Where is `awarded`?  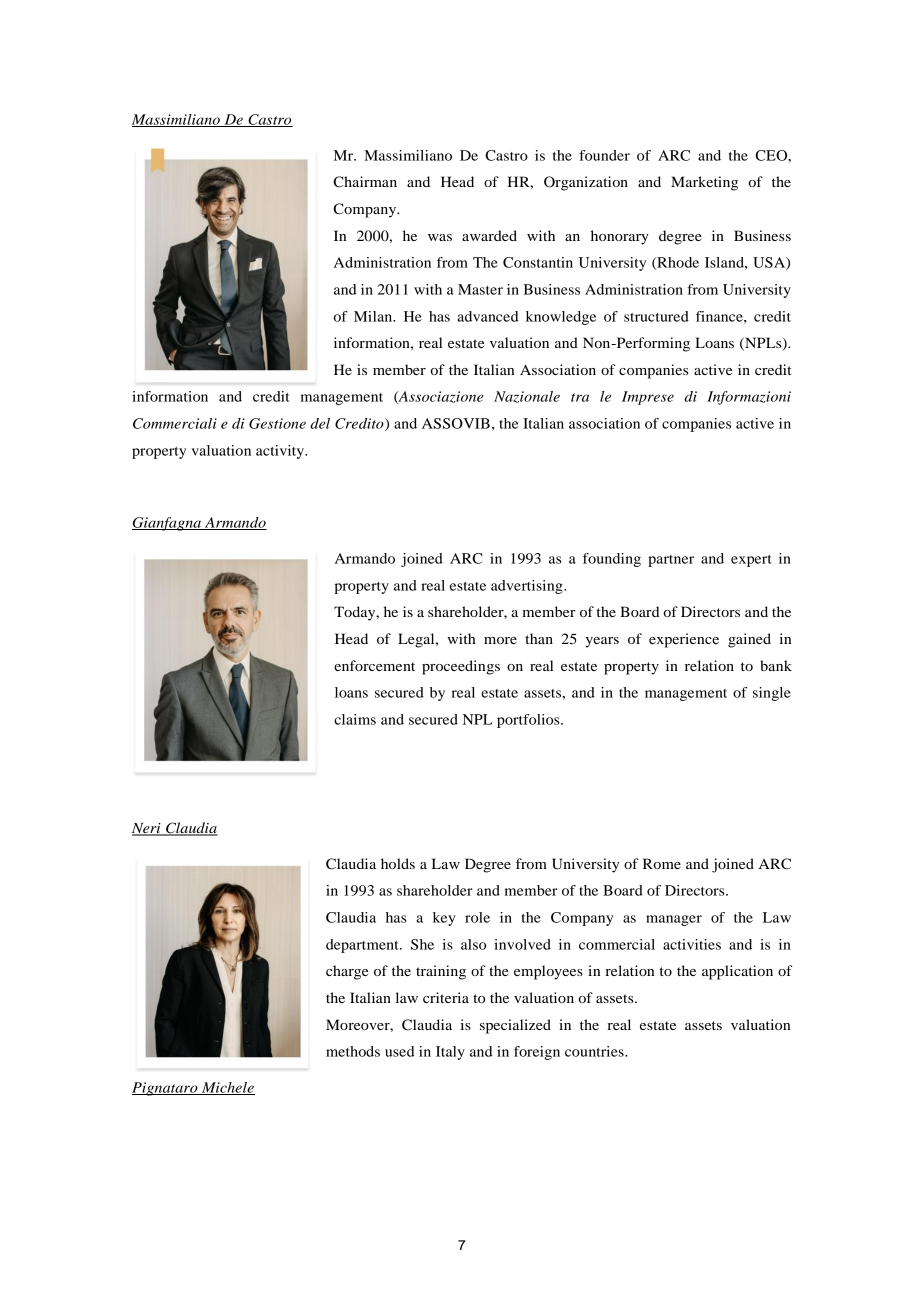
awarded is located at coordinates (489, 235).
